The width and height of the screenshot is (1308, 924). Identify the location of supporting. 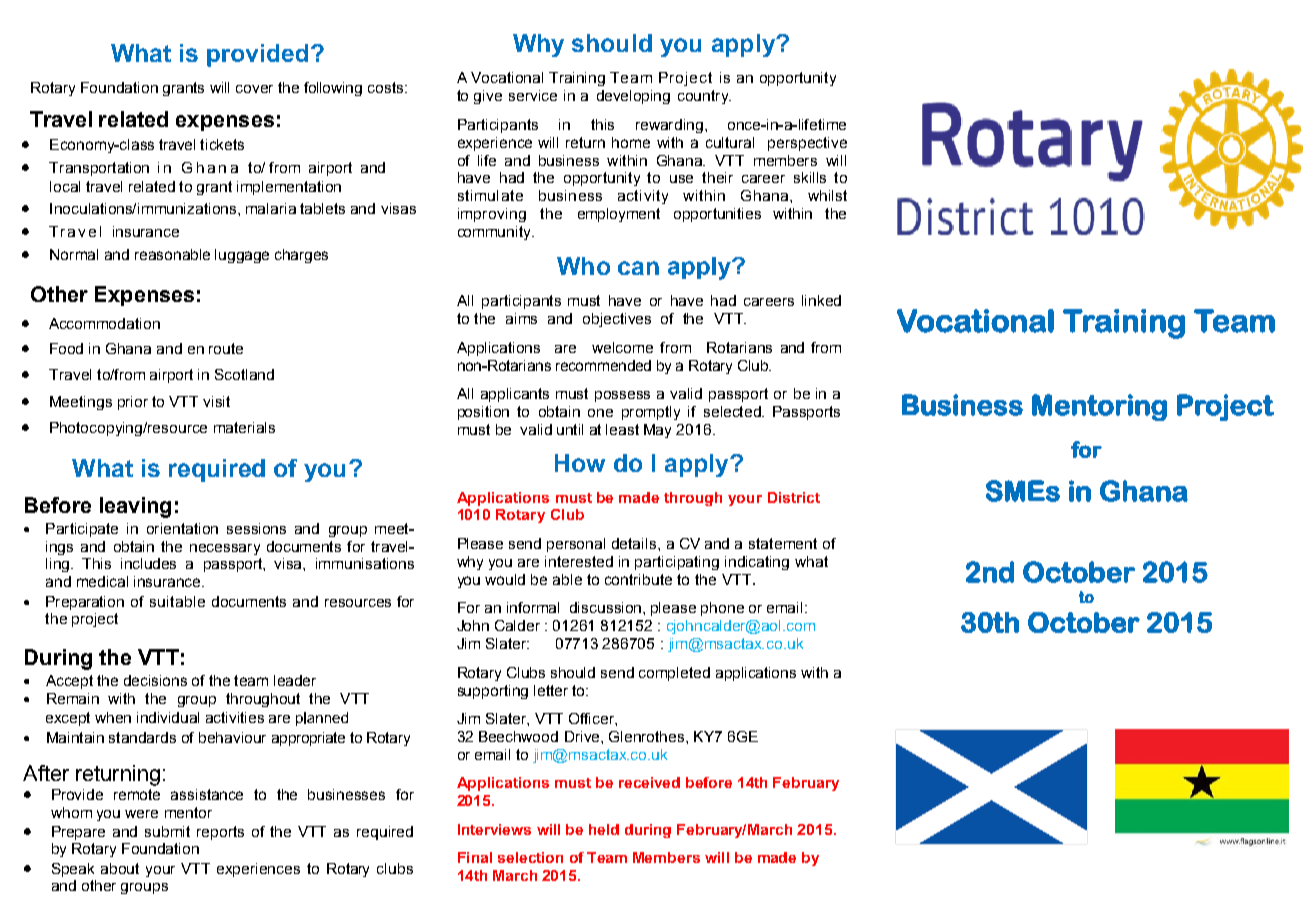
(493, 692).
